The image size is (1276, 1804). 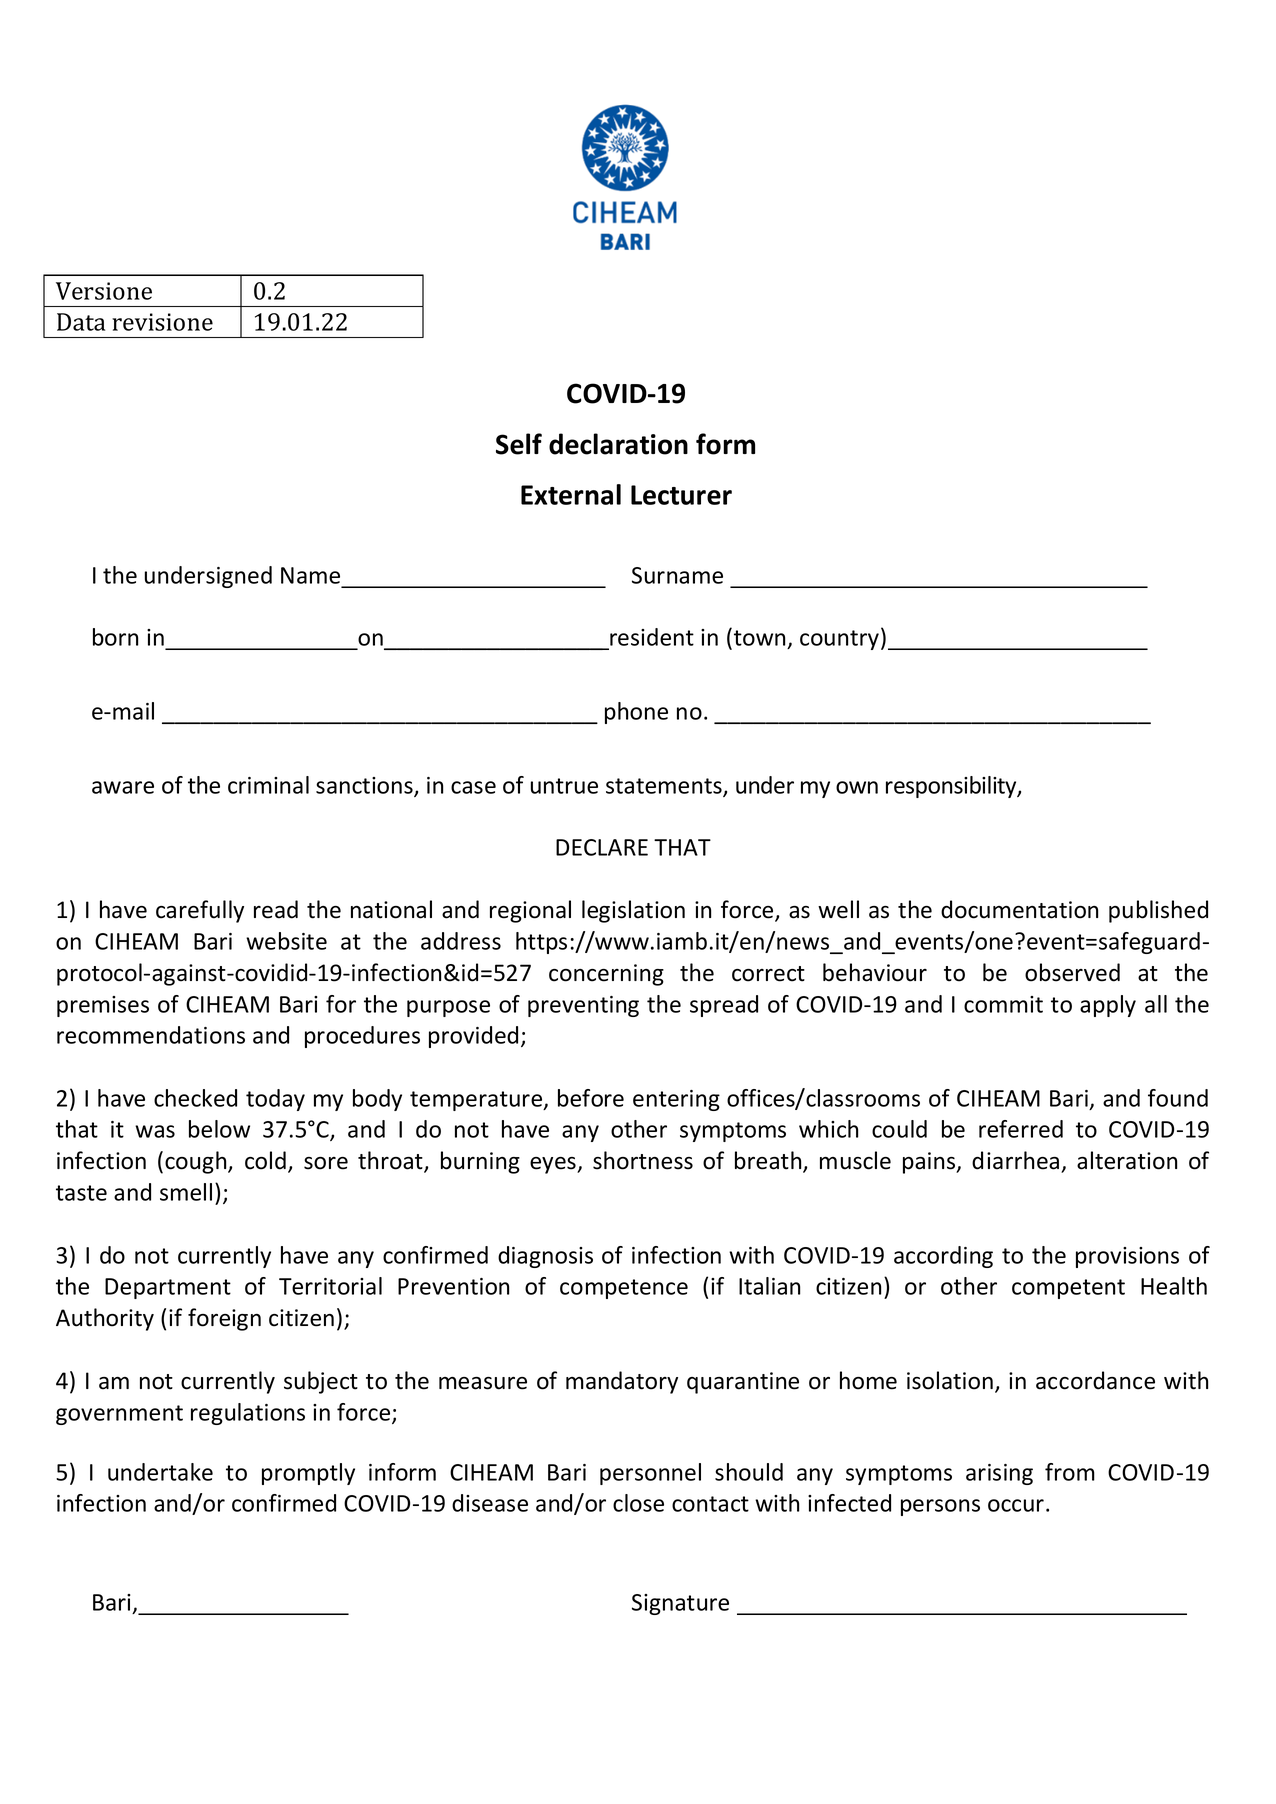 What do you see at coordinates (643, 1160) in the page?
I see `shortness` at bounding box center [643, 1160].
